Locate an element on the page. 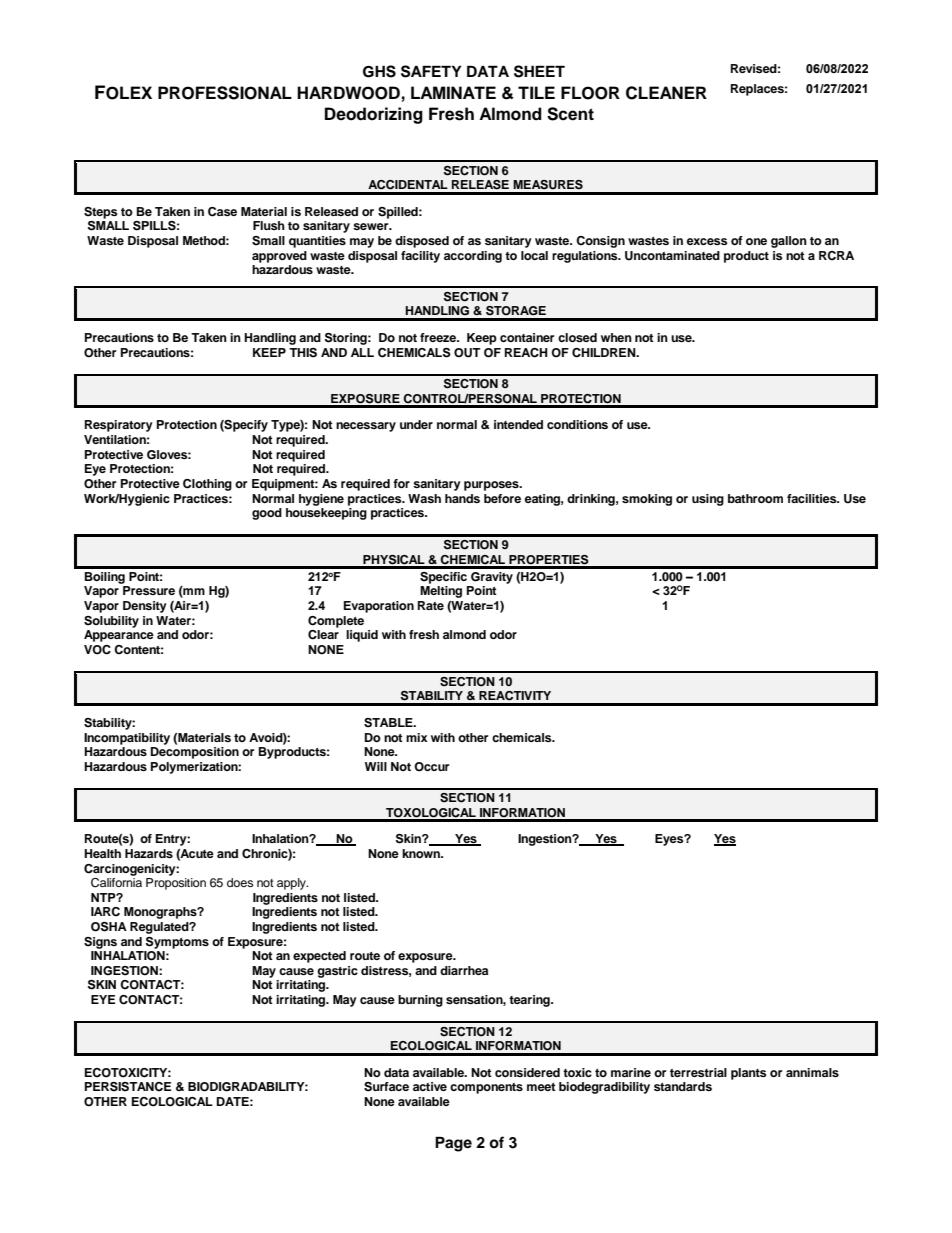 The width and height of the image is (952, 1233). PROFESSIONAL is located at coordinates (225, 93).
